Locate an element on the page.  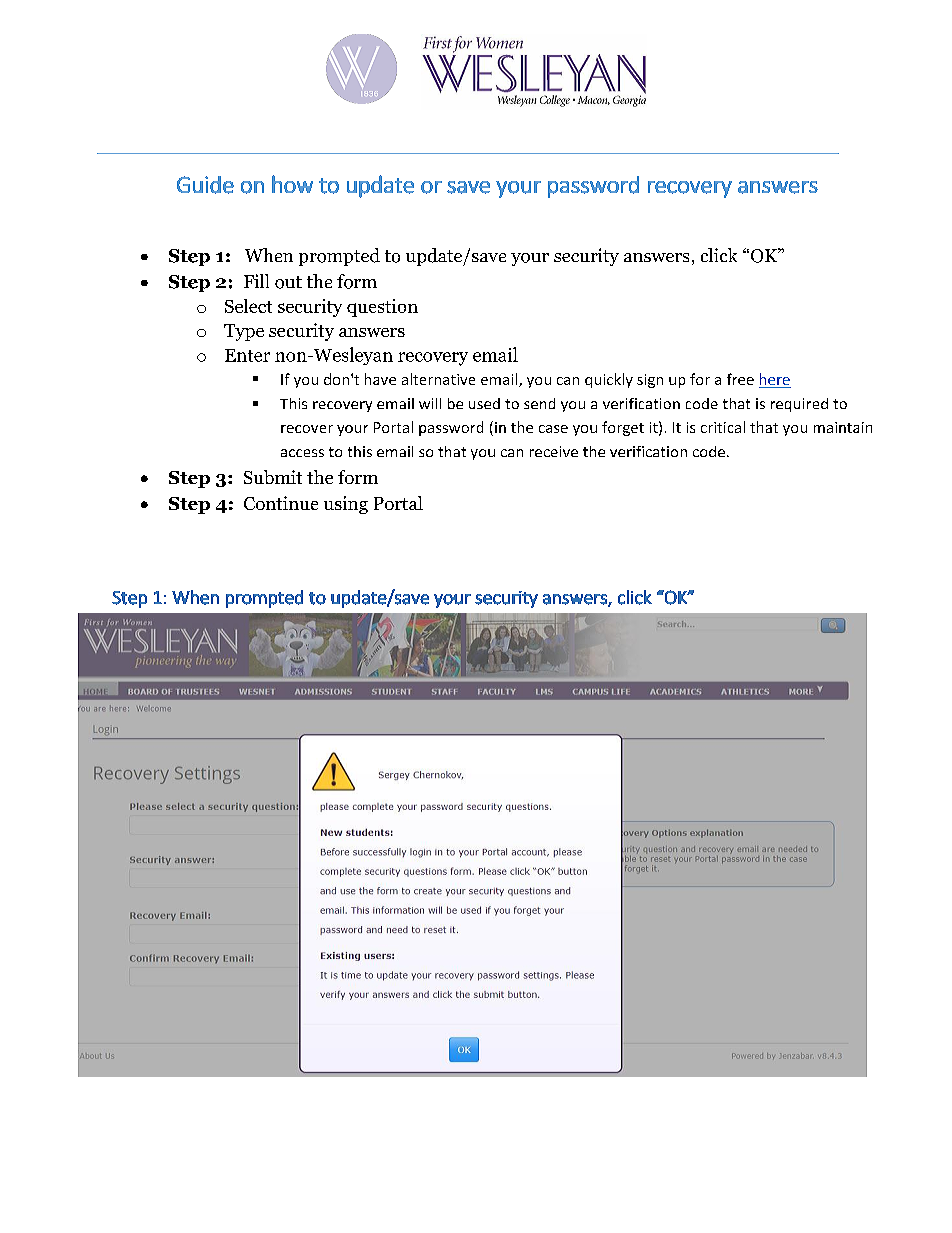
maintain is located at coordinates (843, 427).
